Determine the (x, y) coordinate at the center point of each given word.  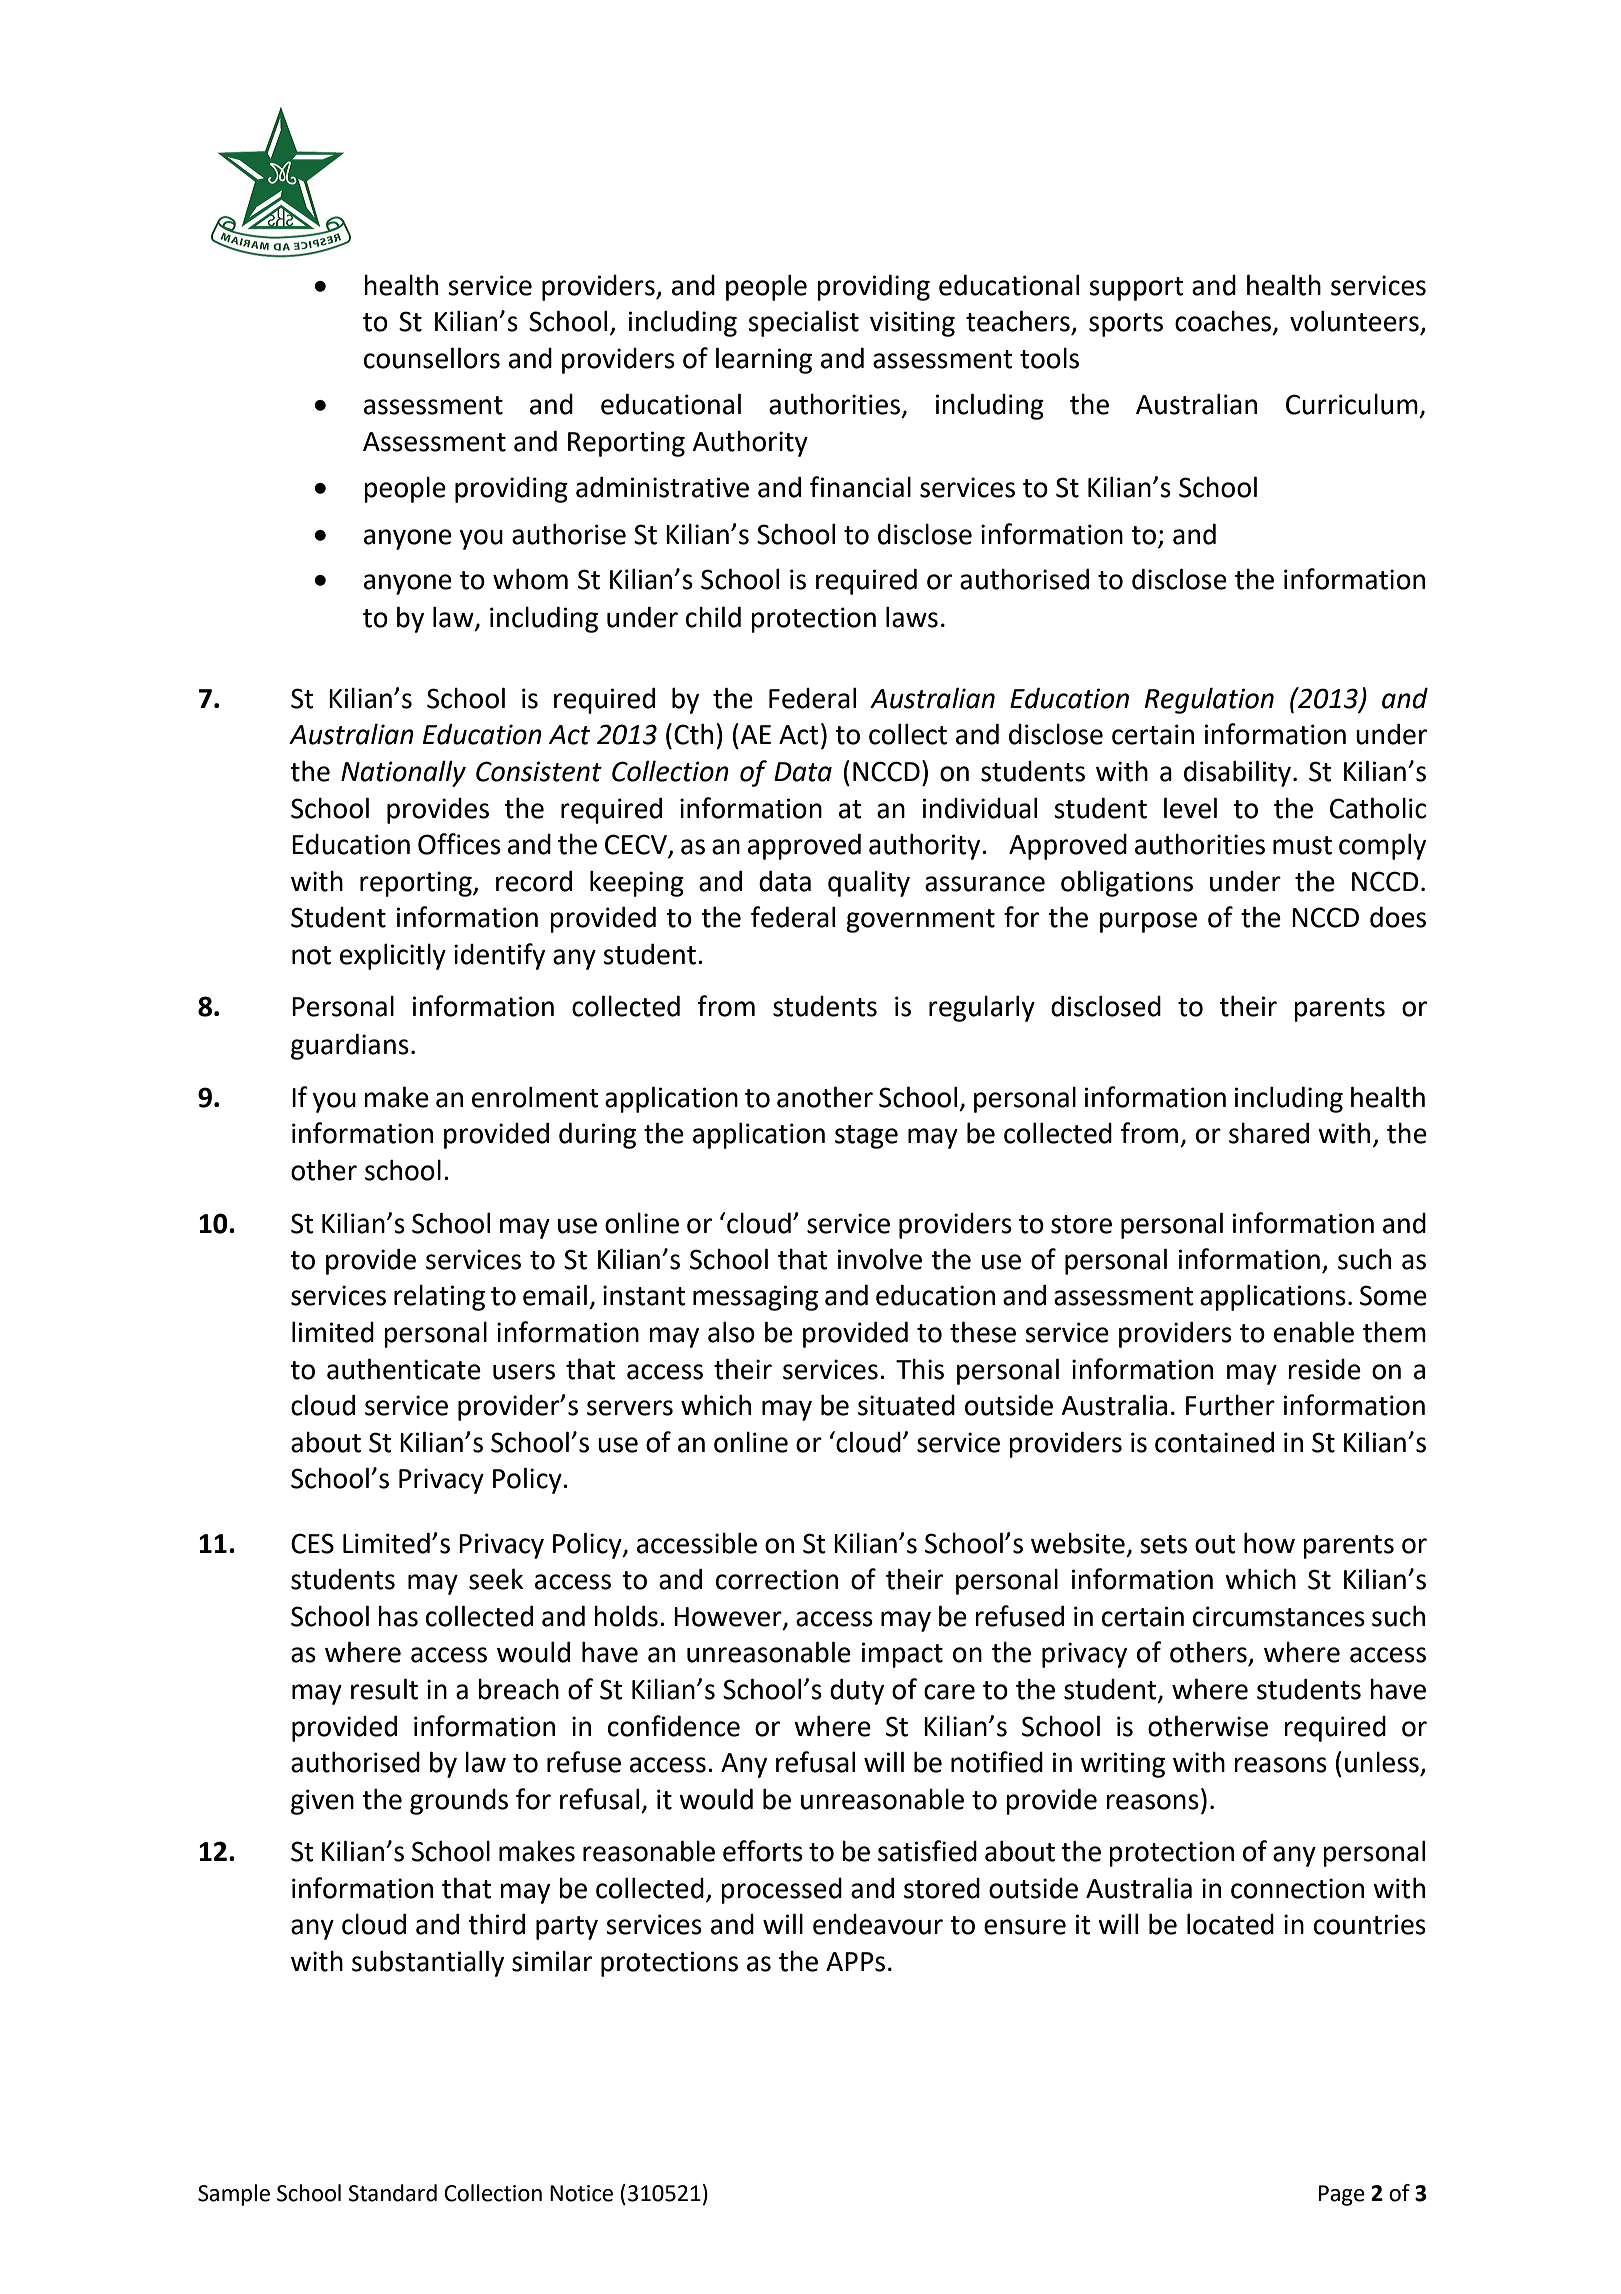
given (322, 1802)
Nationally (403, 773)
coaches (1224, 322)
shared (1269, 1133)
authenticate (404, 1369)
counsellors (432, 358)
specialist (803, 323)
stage (866, 1137)
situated (906, 1405)
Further (1230, 1405)
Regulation (1209, 700)
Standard (392, 2193)
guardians (350, 1046)
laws (912, 617)
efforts (763, 1851)
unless (1382, 1762)
